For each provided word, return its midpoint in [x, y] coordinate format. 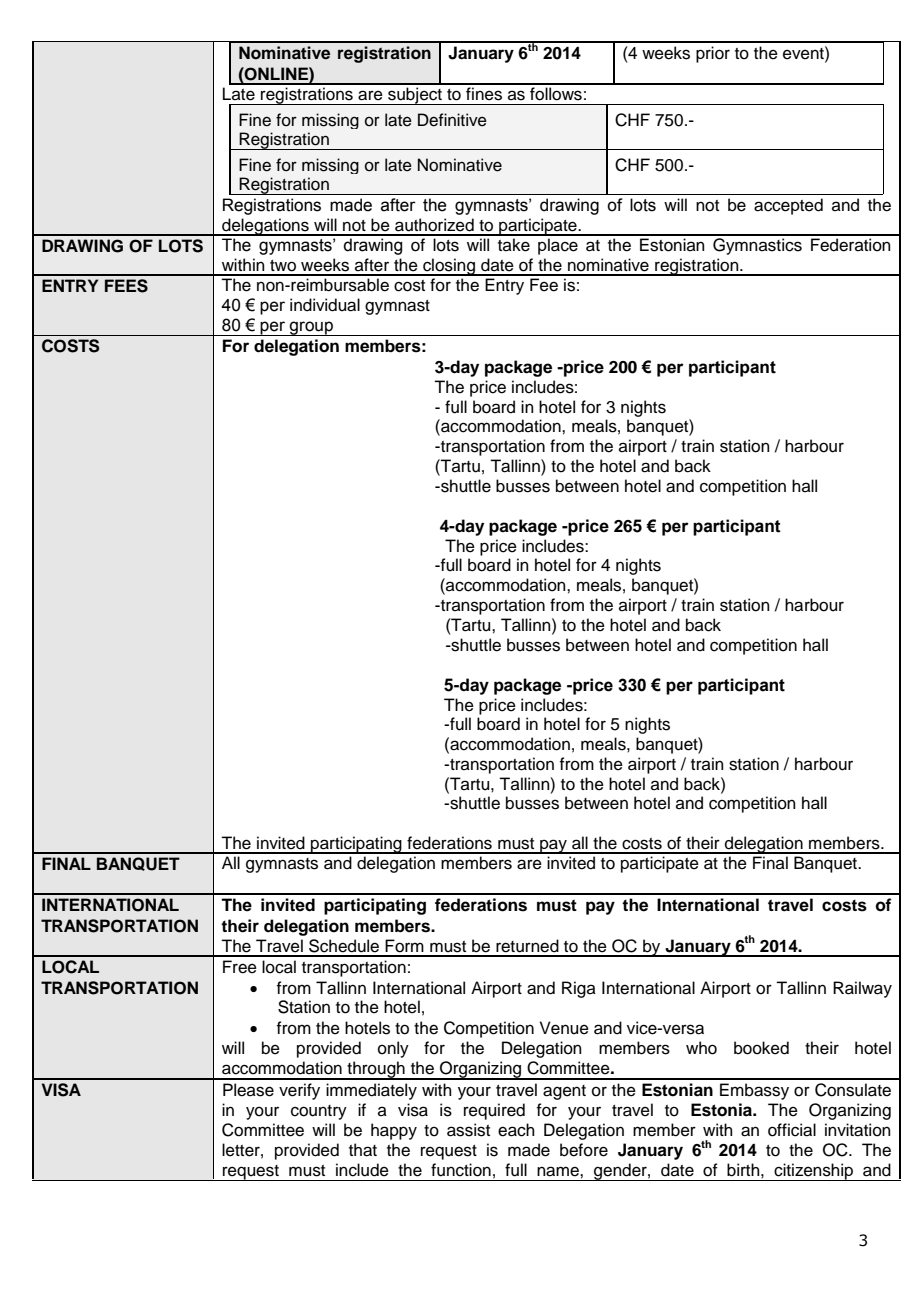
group [311, 328]
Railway [862, 989]
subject [415, 96]
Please [248, 1090]
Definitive [452, 120]
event [804, 53]
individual [325, 305]
